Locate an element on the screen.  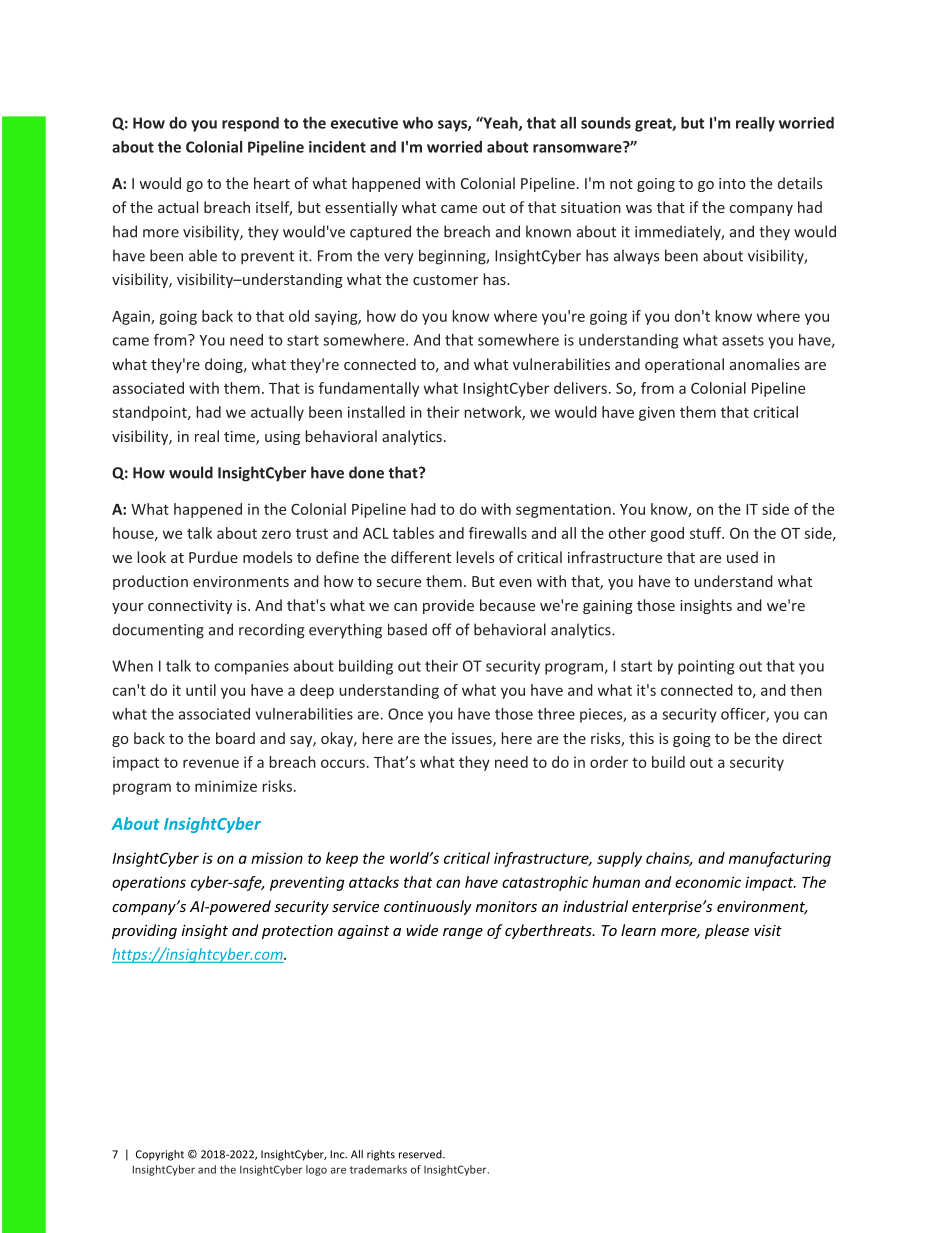
who is located at coordinates (418, 123).
